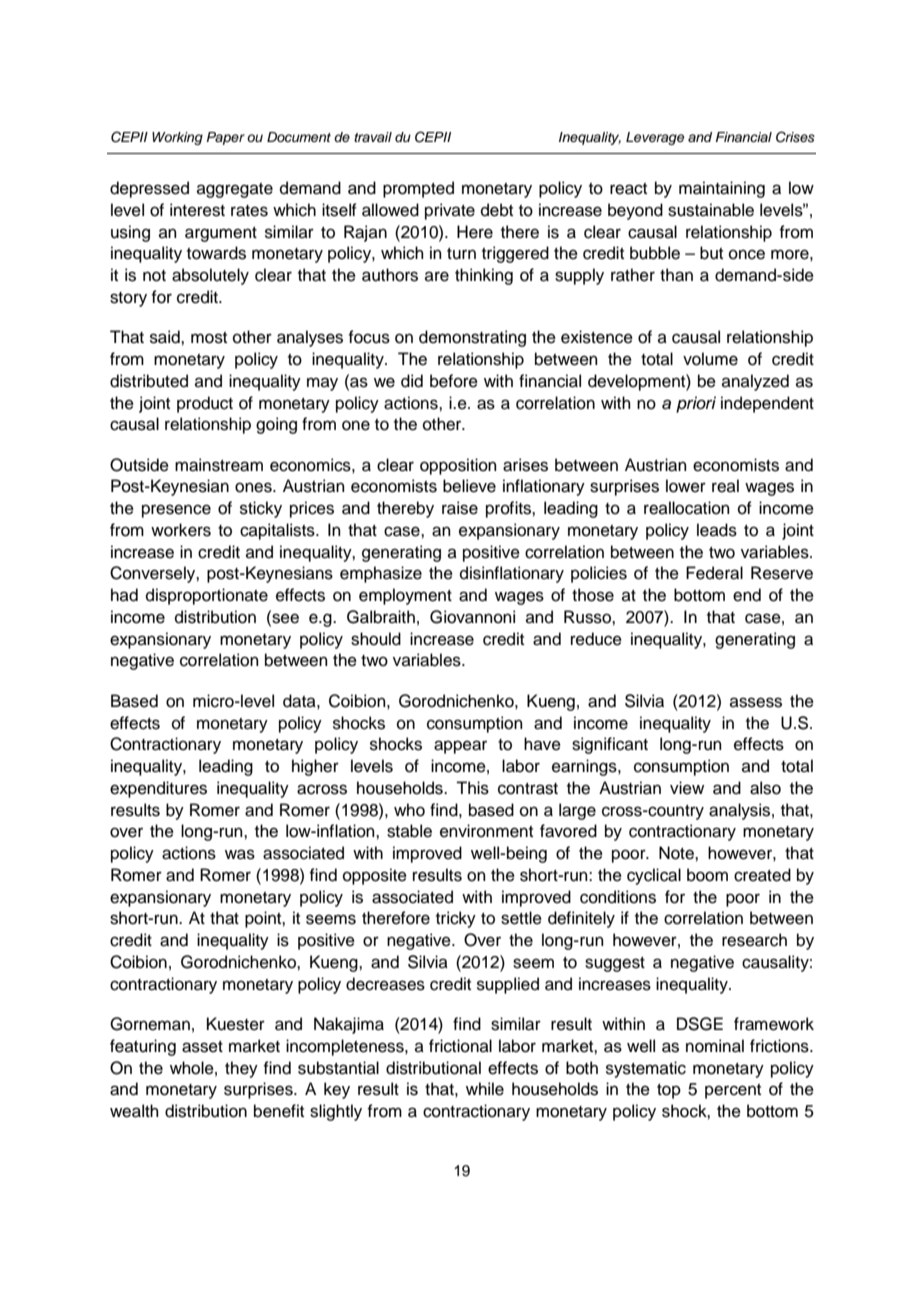  What do you see at coordinates (458, 466) in the page?
I see `opposition` at bounding box center [458, 466].
